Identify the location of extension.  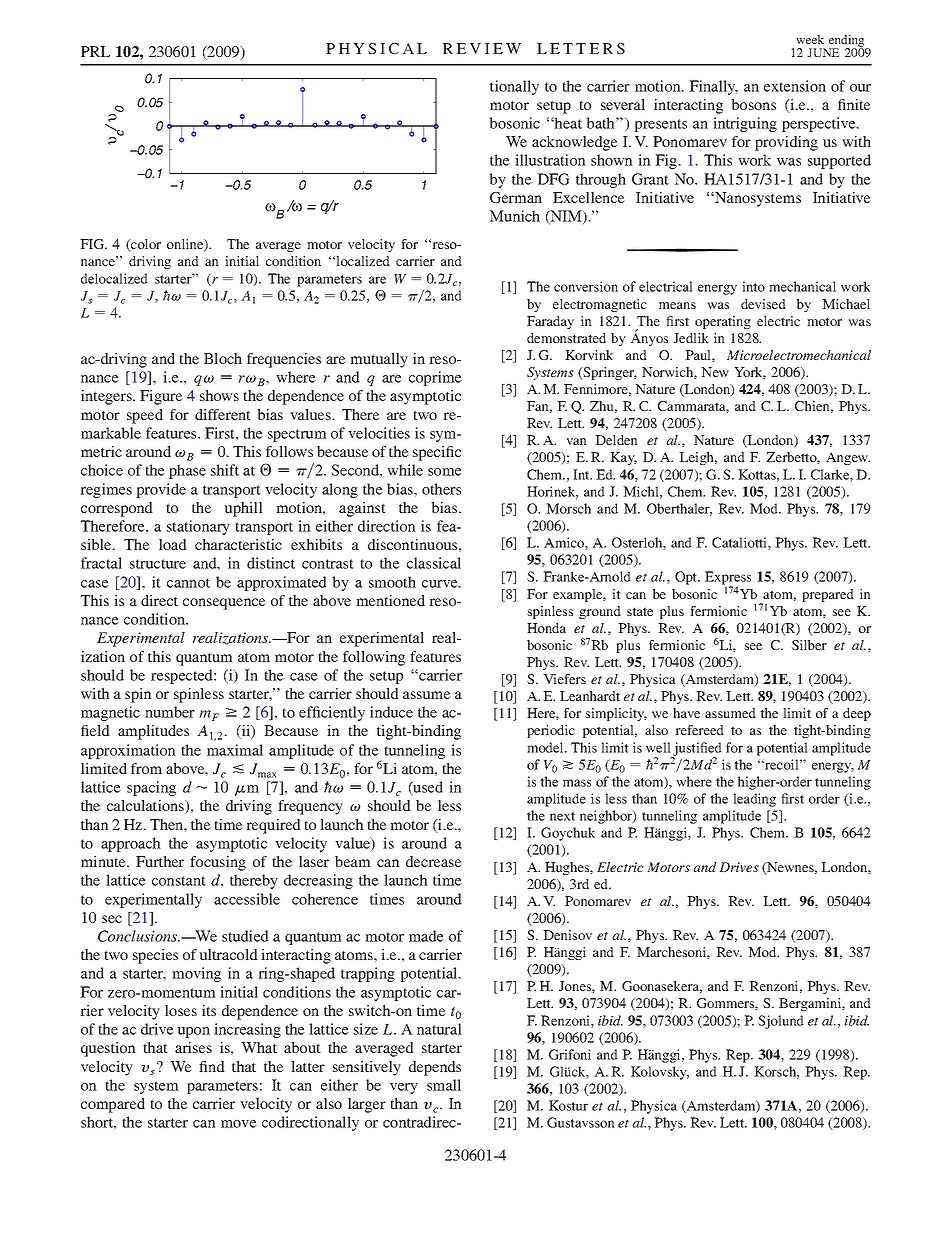
(795, 86).
